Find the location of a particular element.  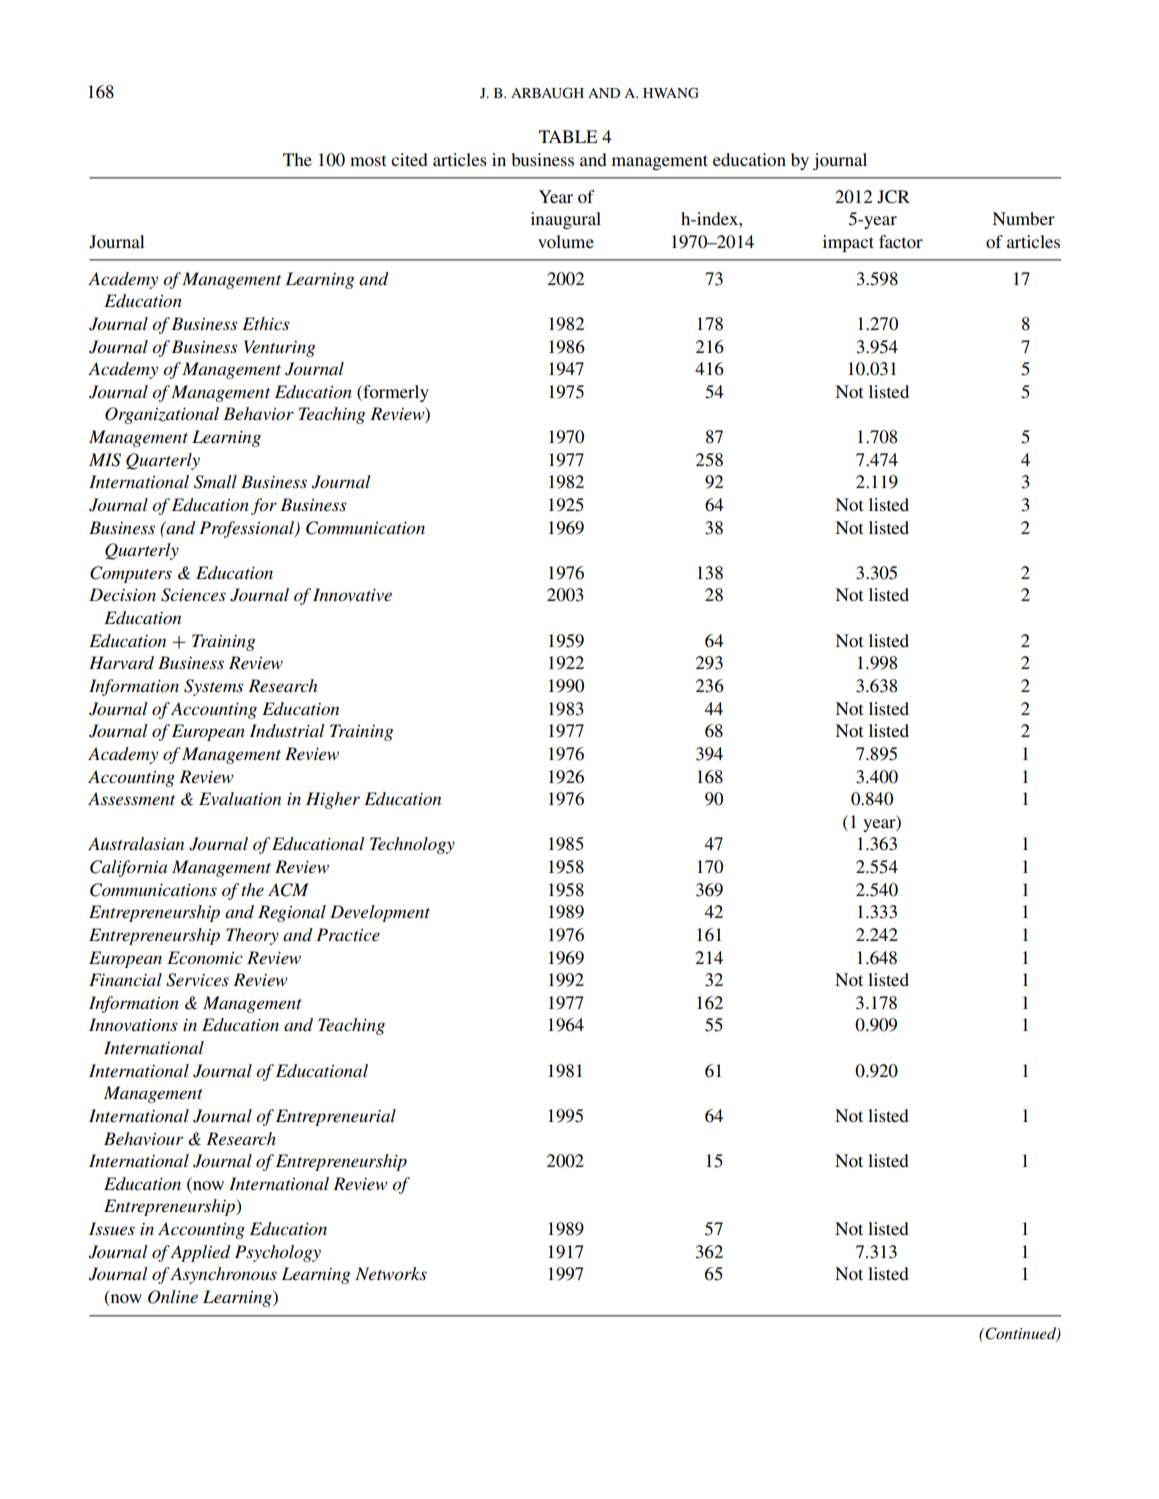

JCR is located at coordinates (893, 197).
